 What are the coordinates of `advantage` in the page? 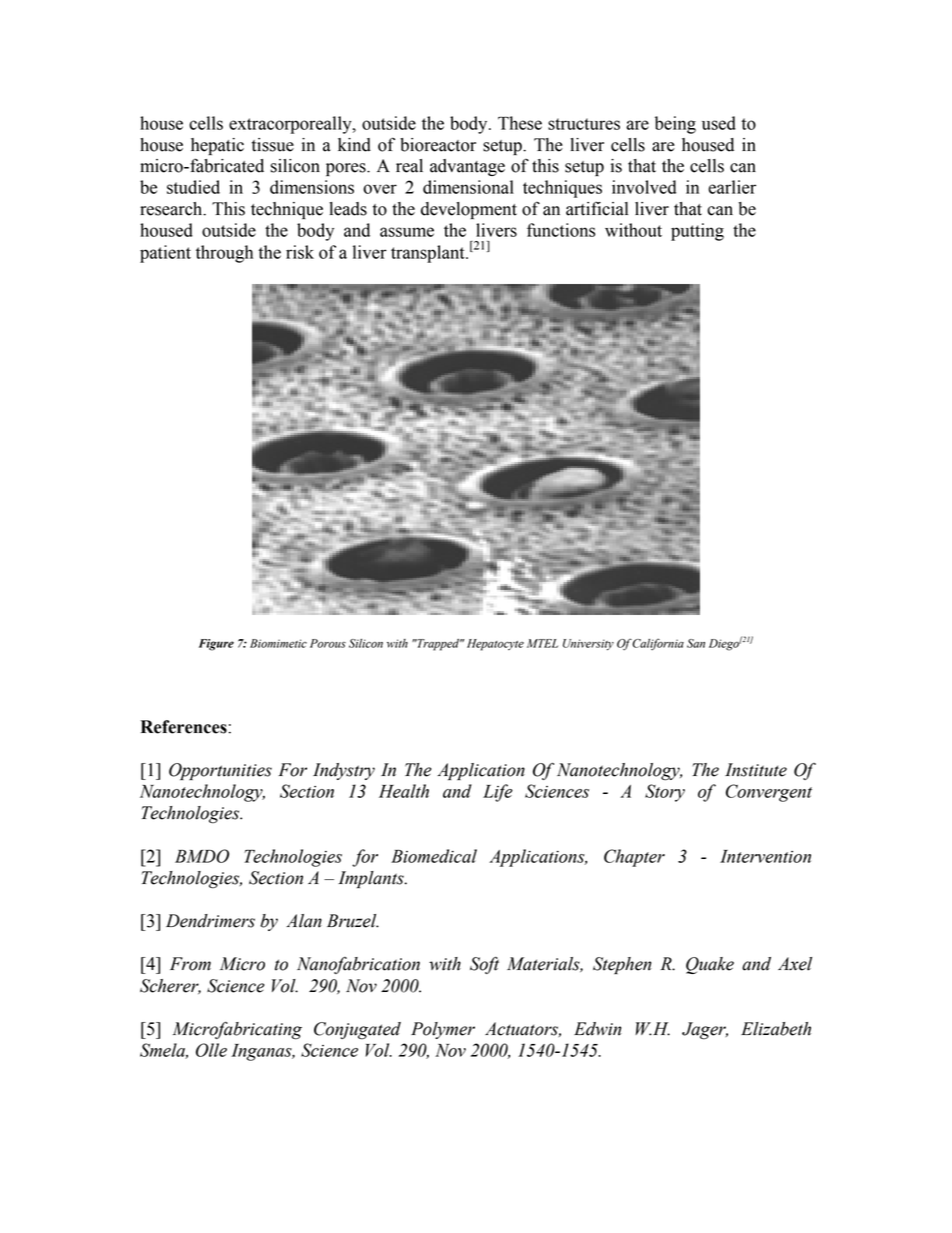 It's located at (467, 167).
